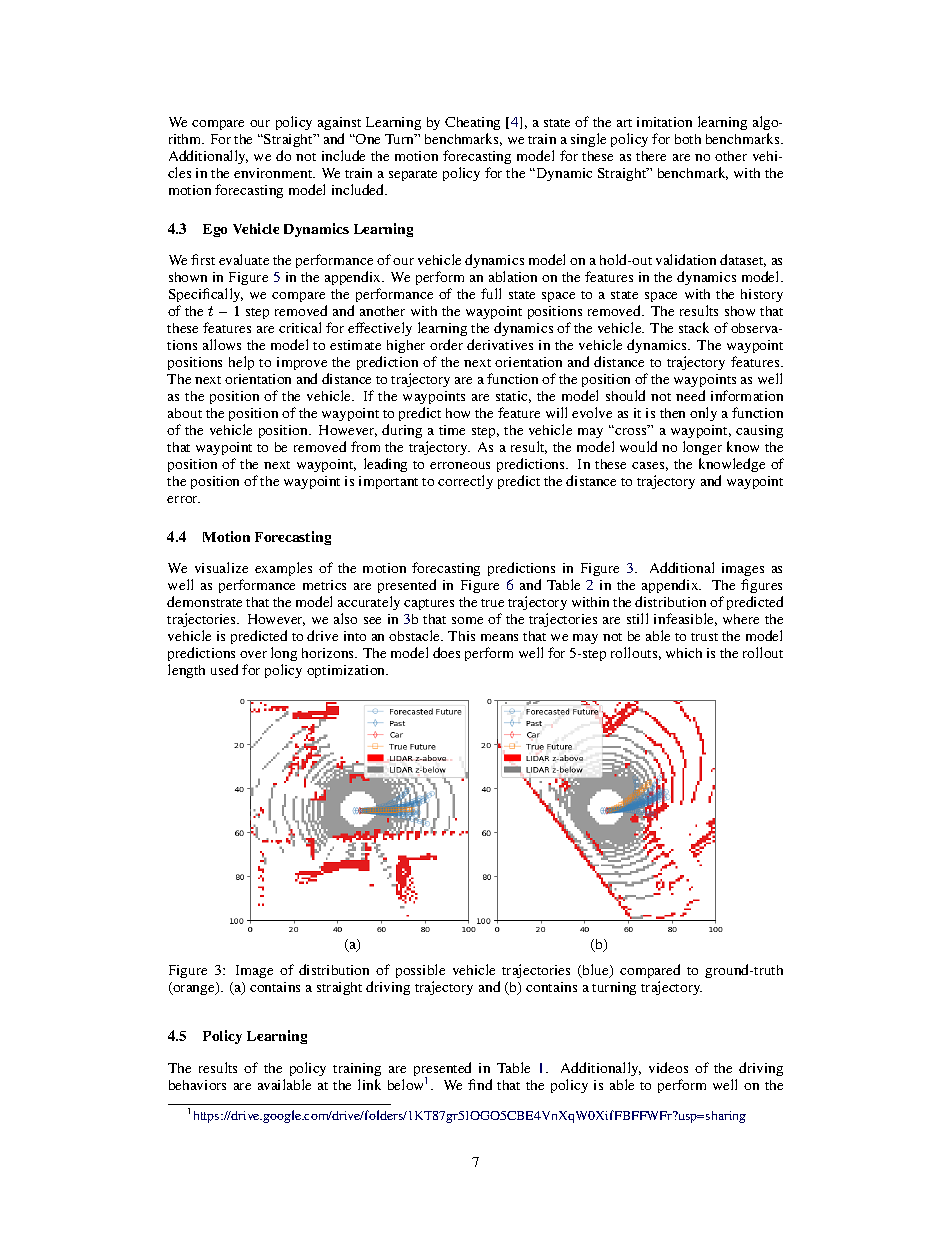 This document has height=1233, width=952. I want to click on videos, so click(668, 1067).
